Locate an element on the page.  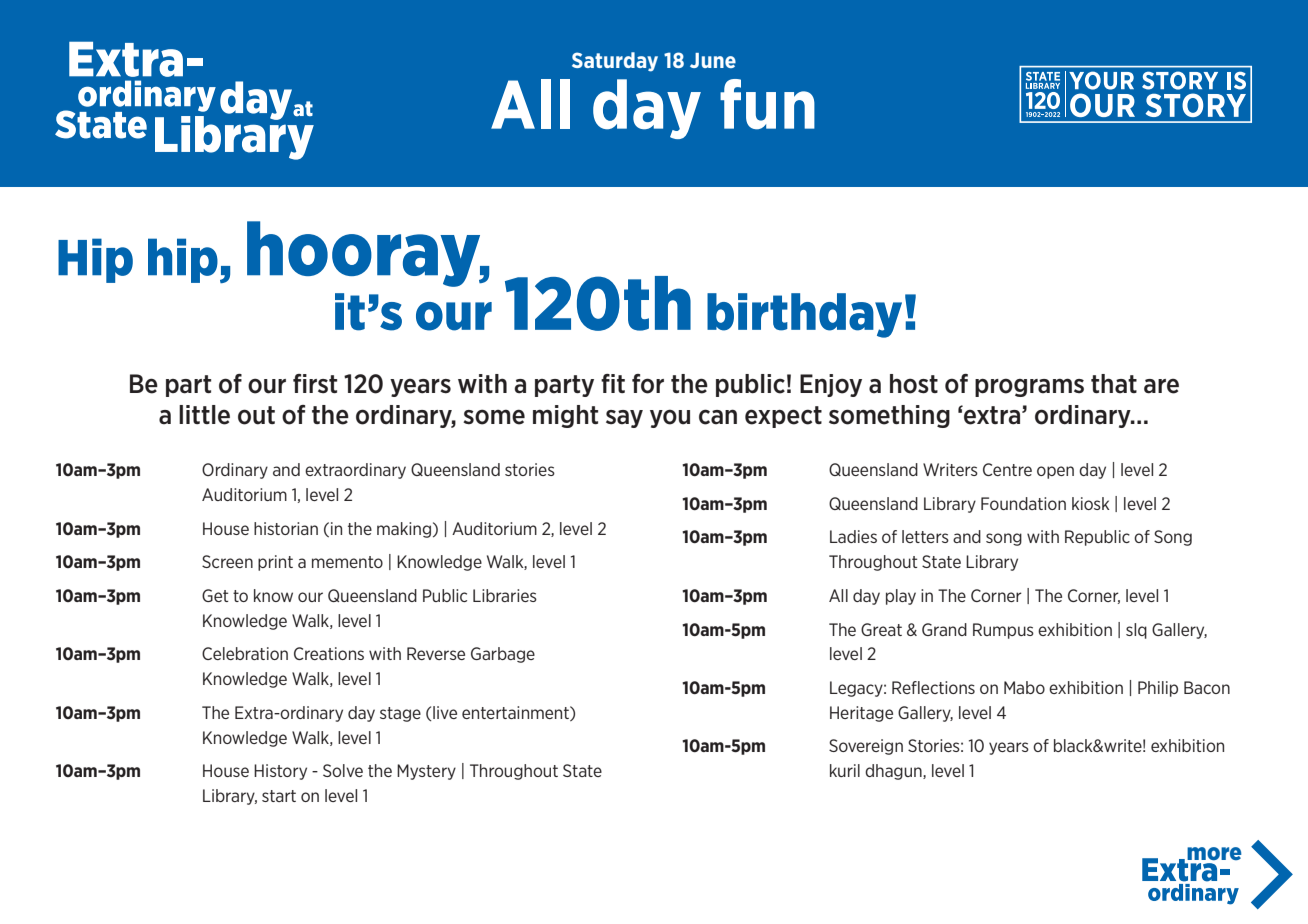
slq is located at coordinates (1136, 631).
